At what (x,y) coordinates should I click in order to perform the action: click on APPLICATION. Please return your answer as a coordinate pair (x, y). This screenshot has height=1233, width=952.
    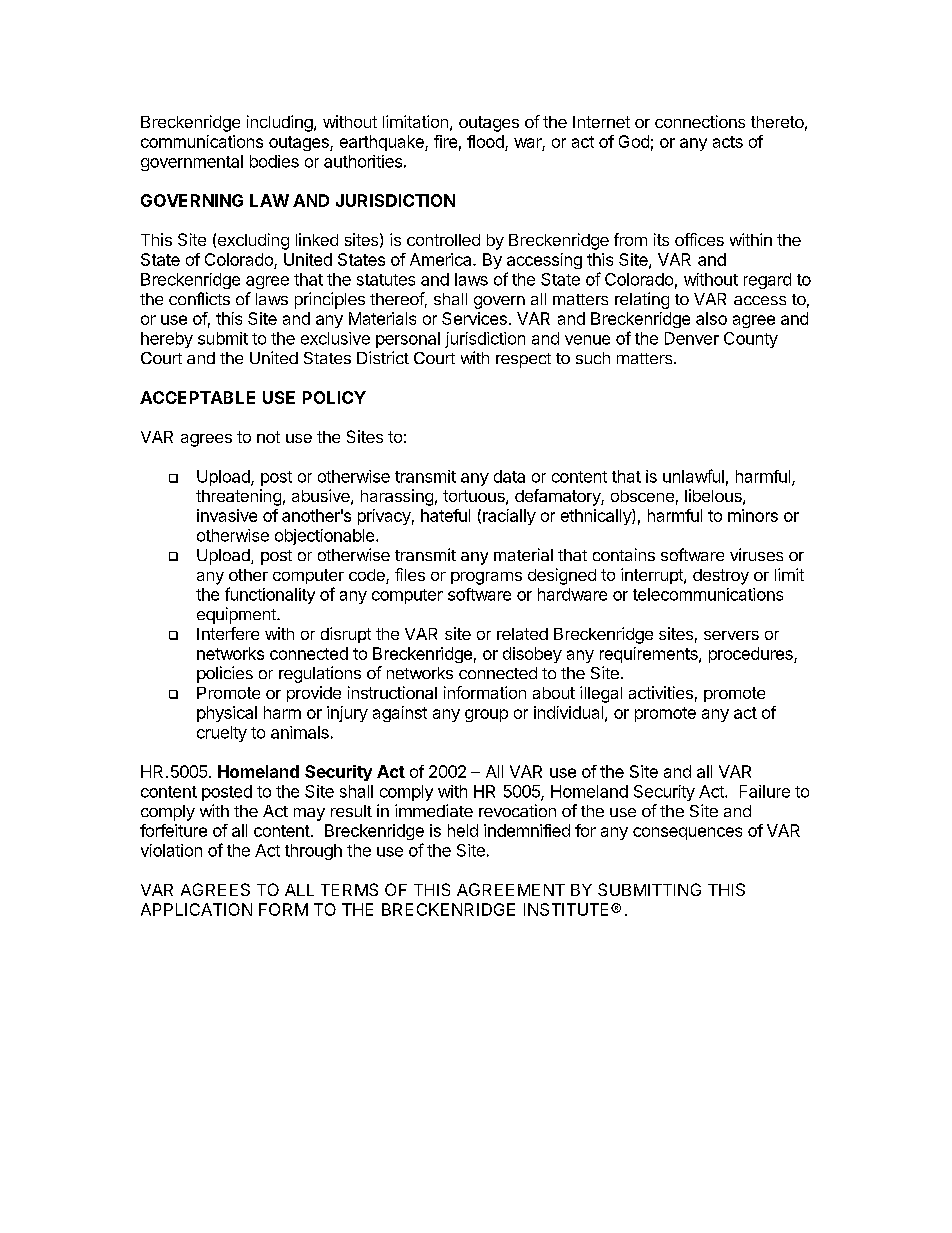
    Looking at the image, I should click on (196, 909).
